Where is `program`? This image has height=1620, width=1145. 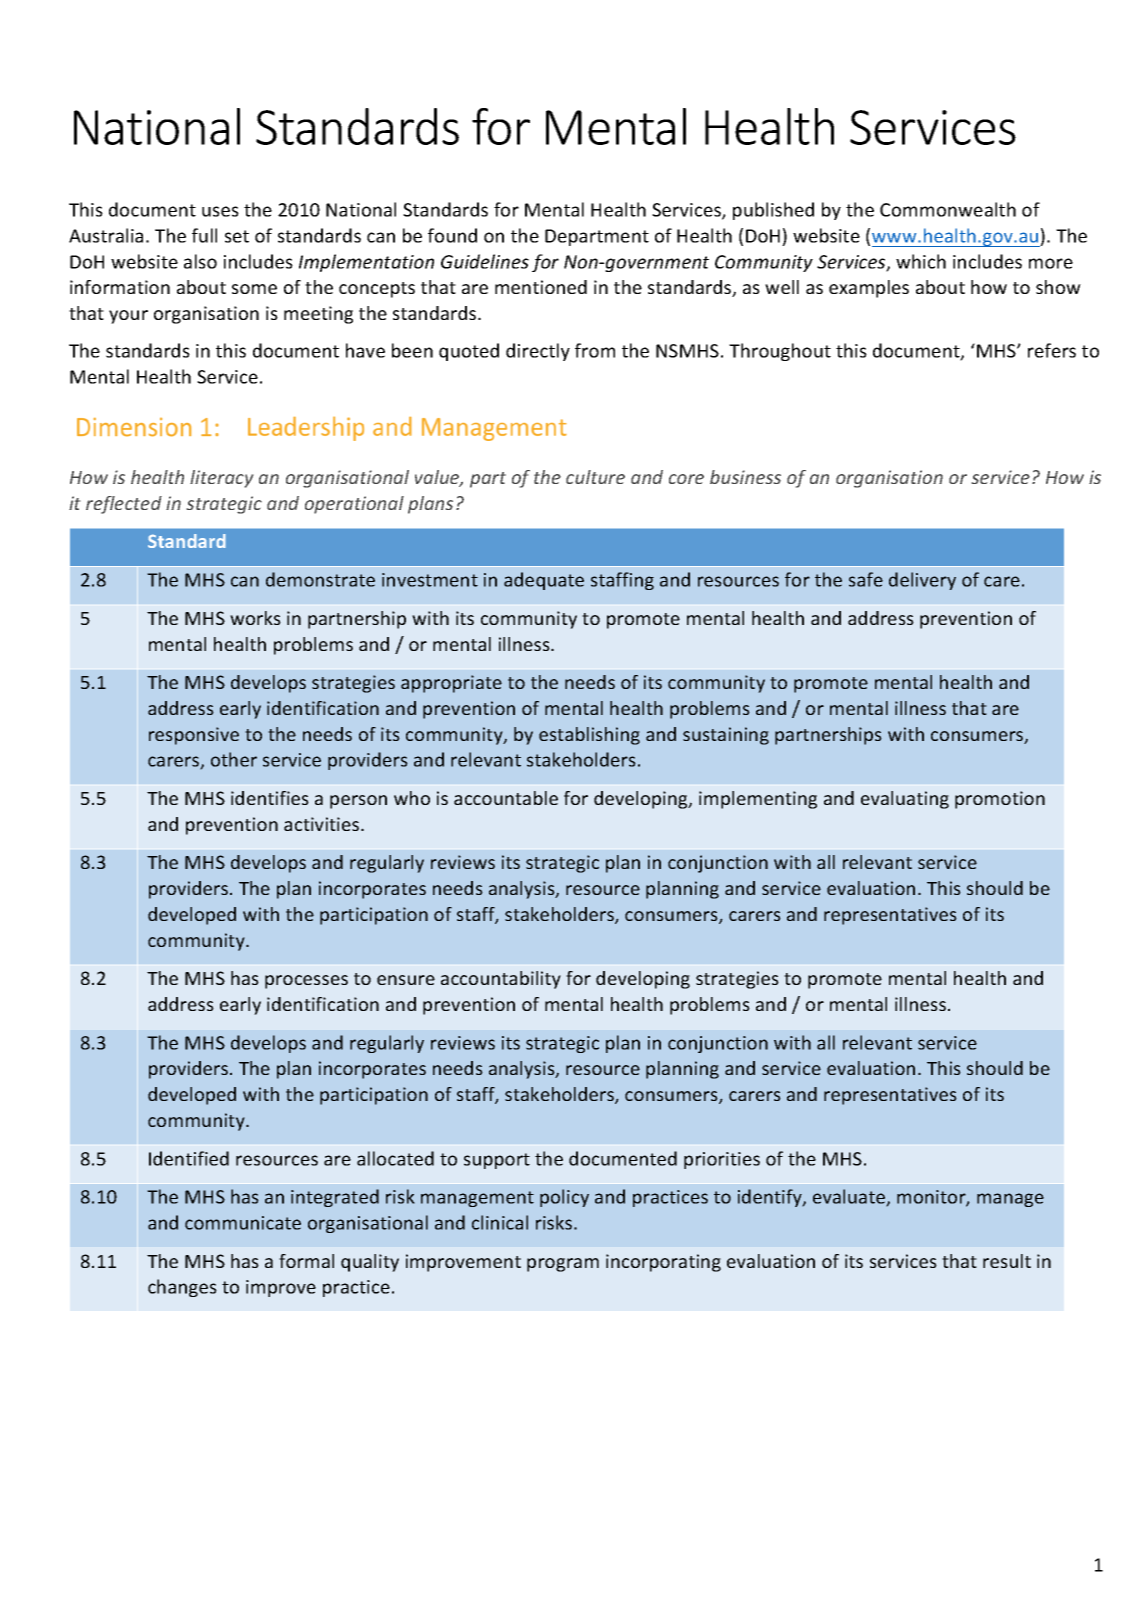
program is located at coordinates (563, 1265).
